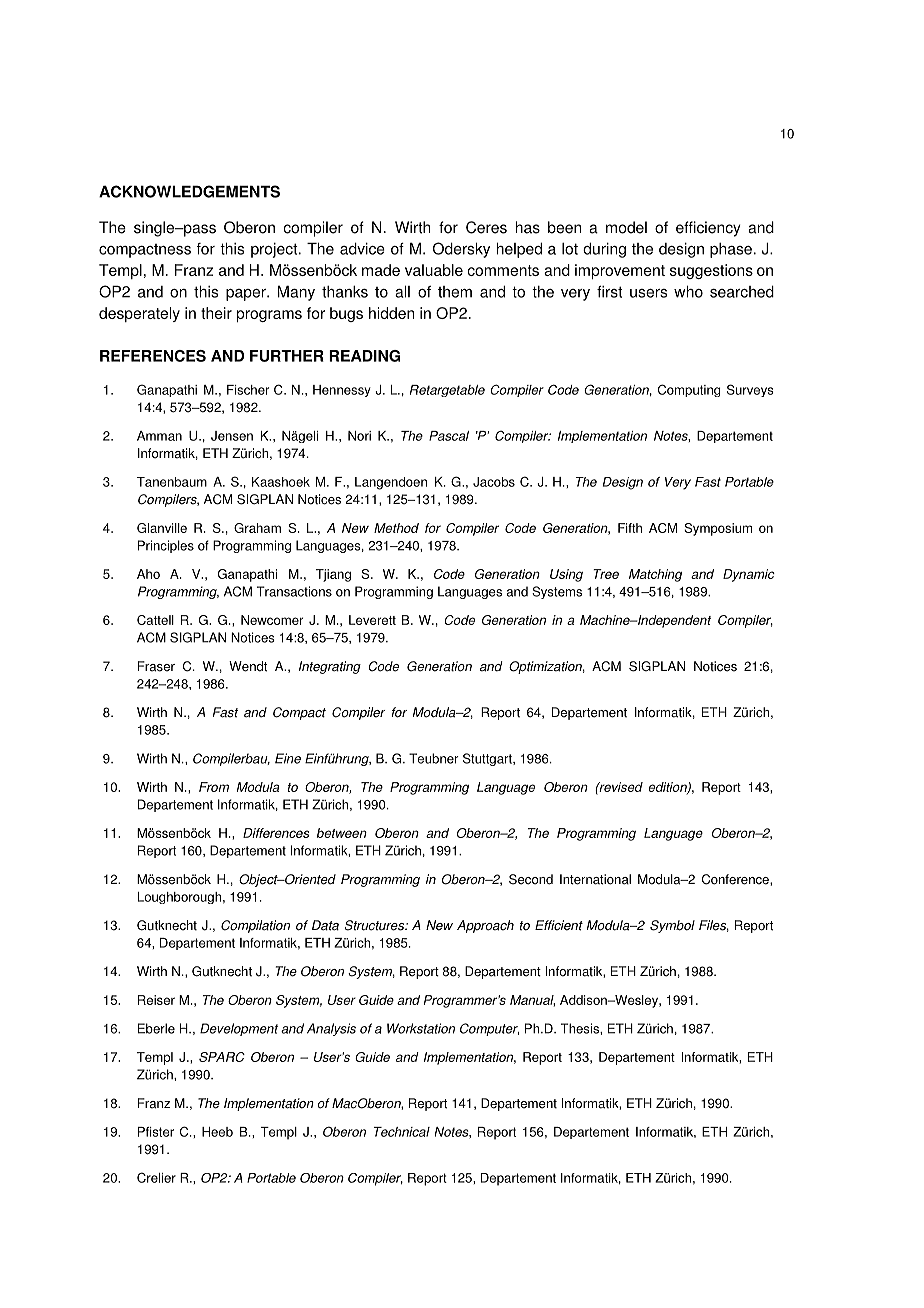 This page has width=924, height=1308. Describe the element at coordinates (189, 191) in the page. I see `ACKNOWLEDGEMENTS` at that location.
